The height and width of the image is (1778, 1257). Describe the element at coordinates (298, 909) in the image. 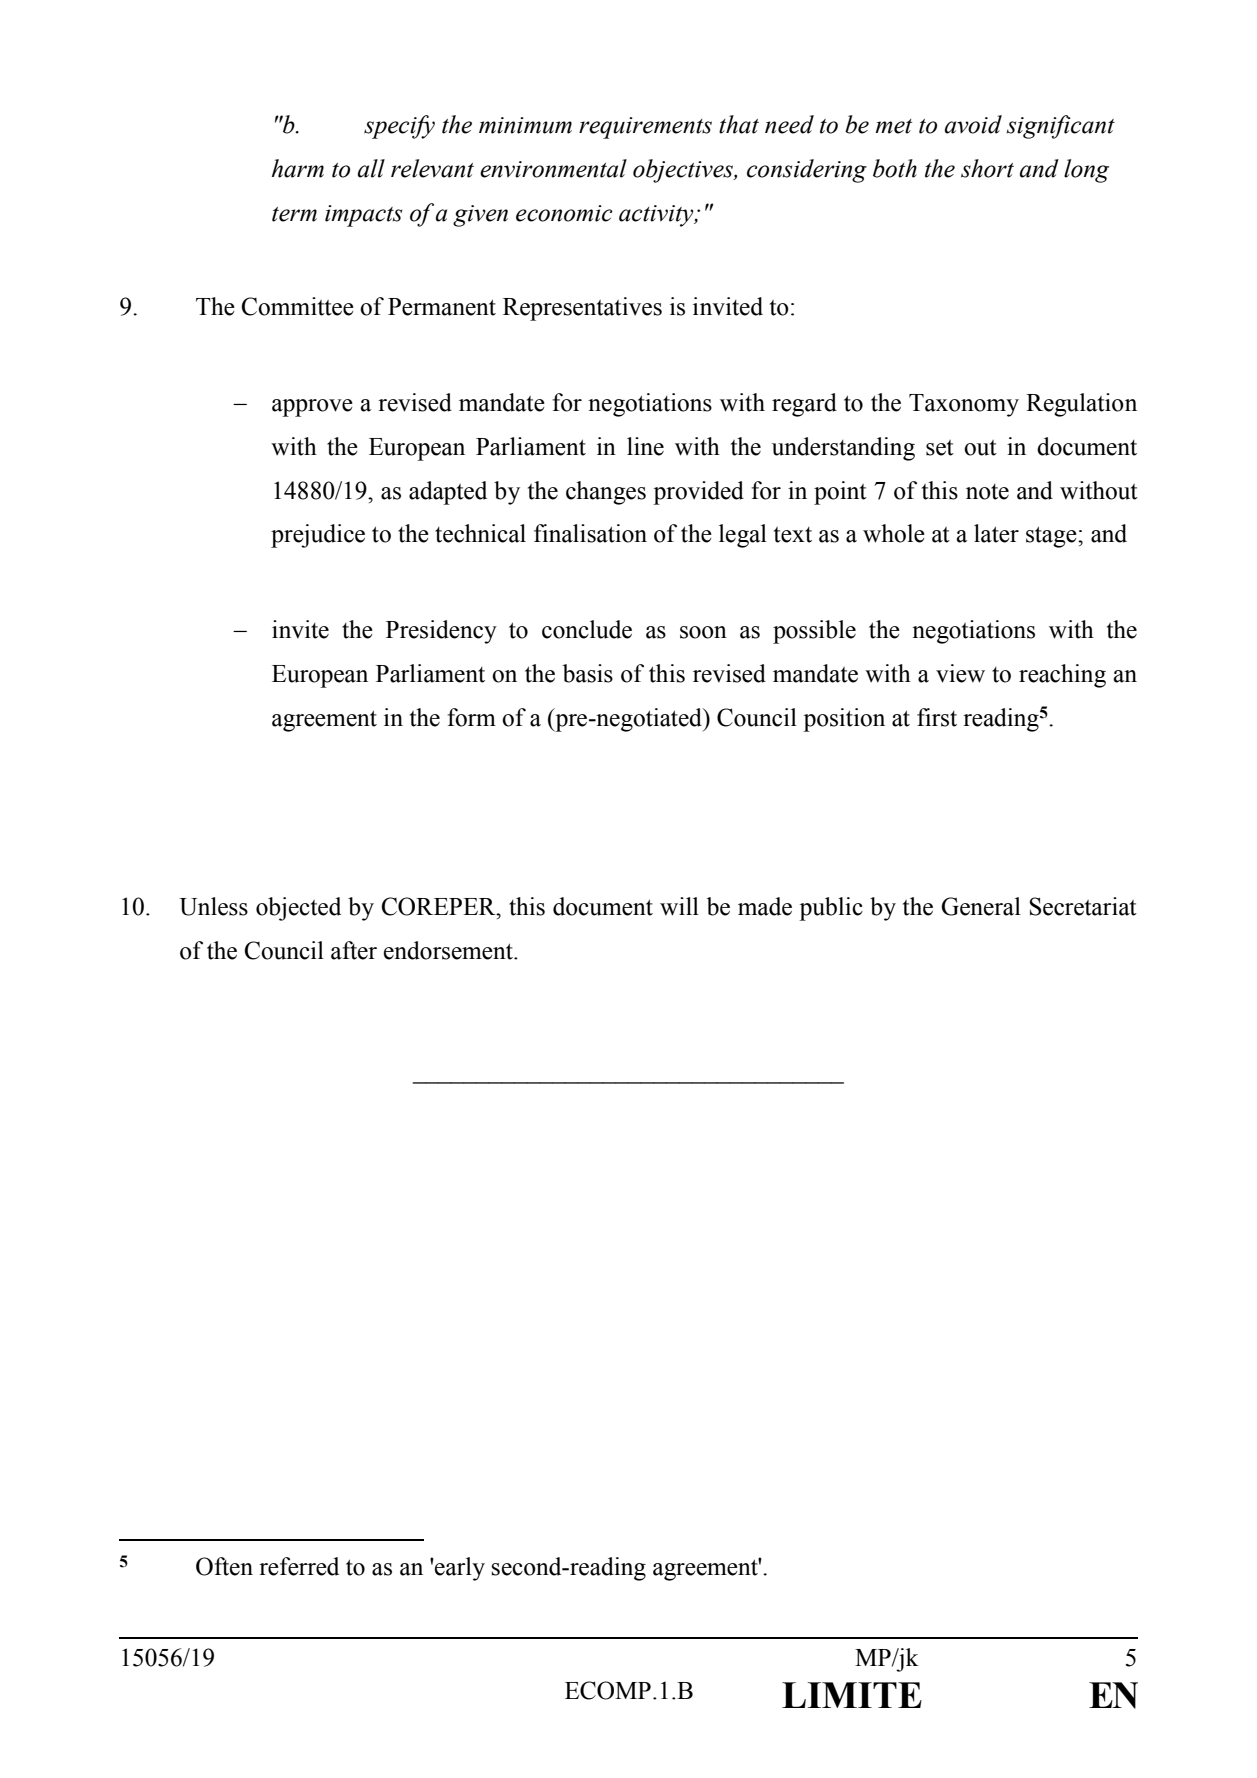

I see `objected` at that location.
